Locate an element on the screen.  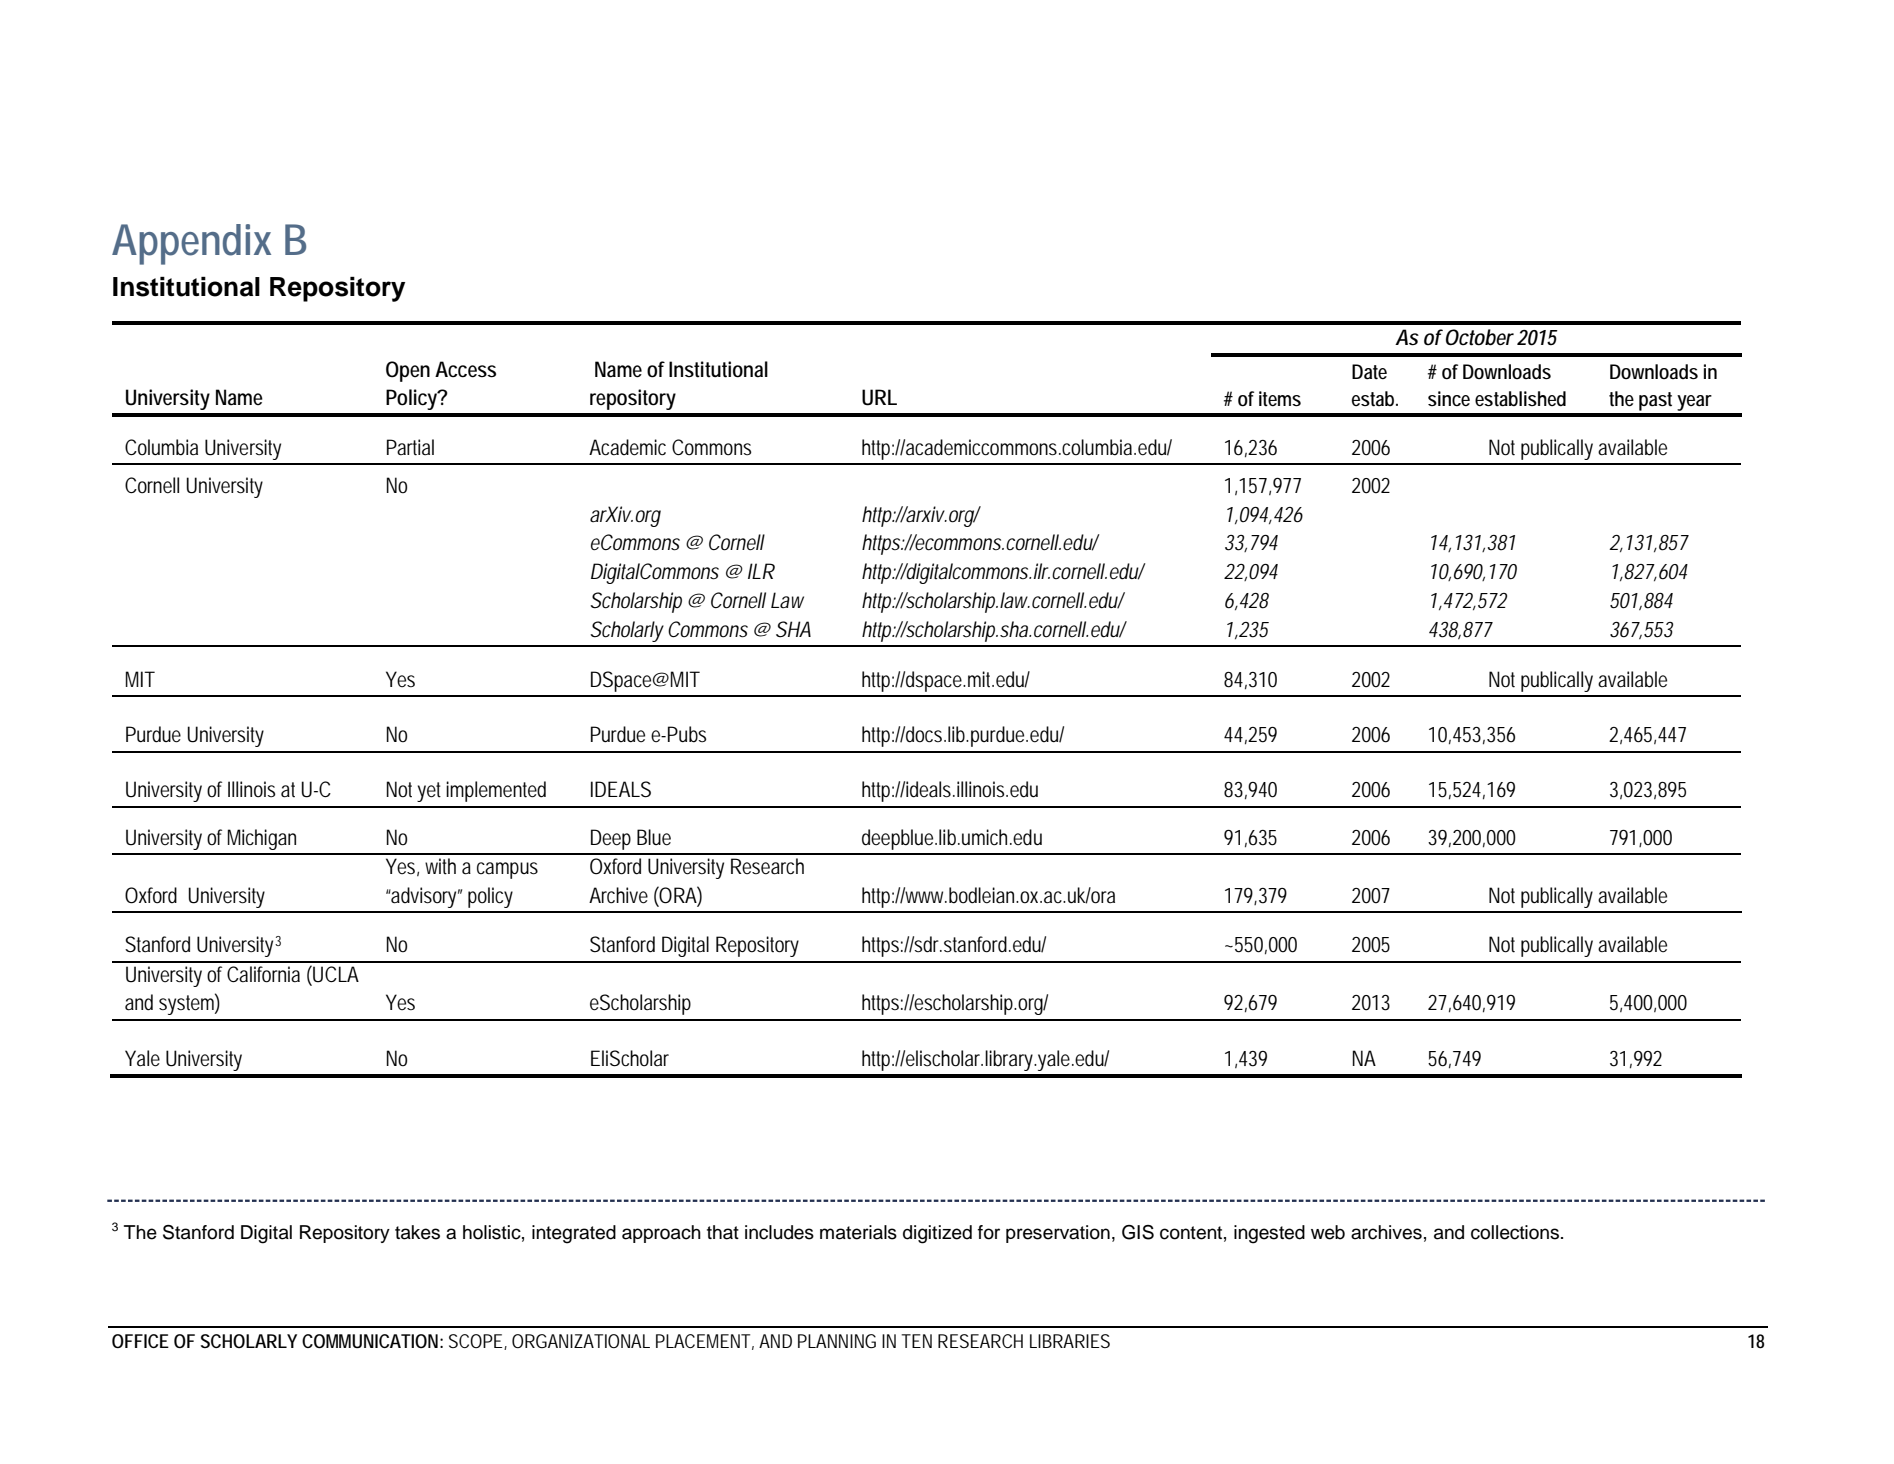
PLANNING is located at coordinates (837, 1341).
